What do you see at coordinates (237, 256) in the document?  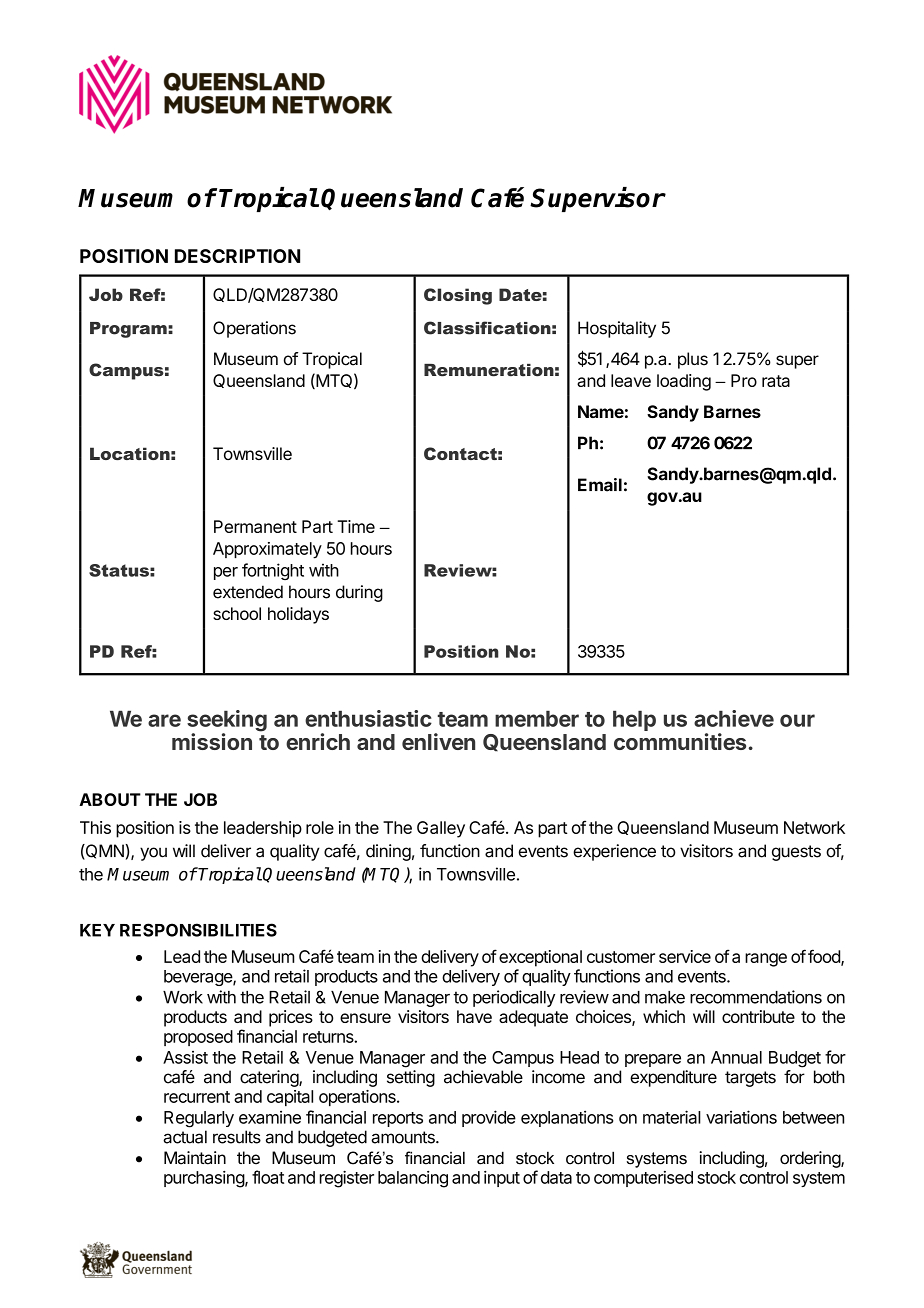 I see `DESCRIPTION` at bounding box center [237, 256].
